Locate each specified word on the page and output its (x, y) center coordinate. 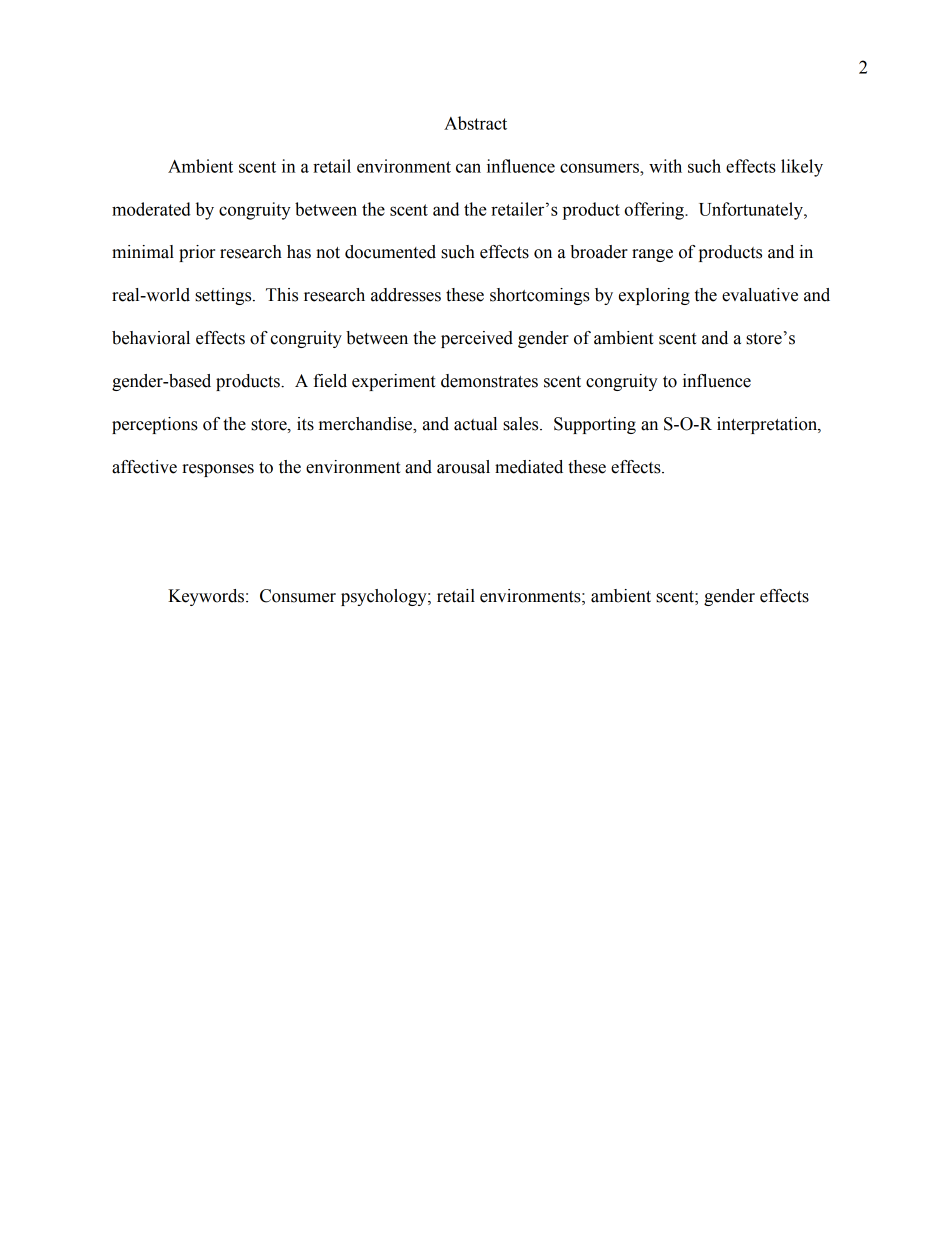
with (665, 166)
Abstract (475, 123)
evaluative (760, 295)
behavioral (151, 338)
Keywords (207, 597)
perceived (477, 339)
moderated (151, 209)
